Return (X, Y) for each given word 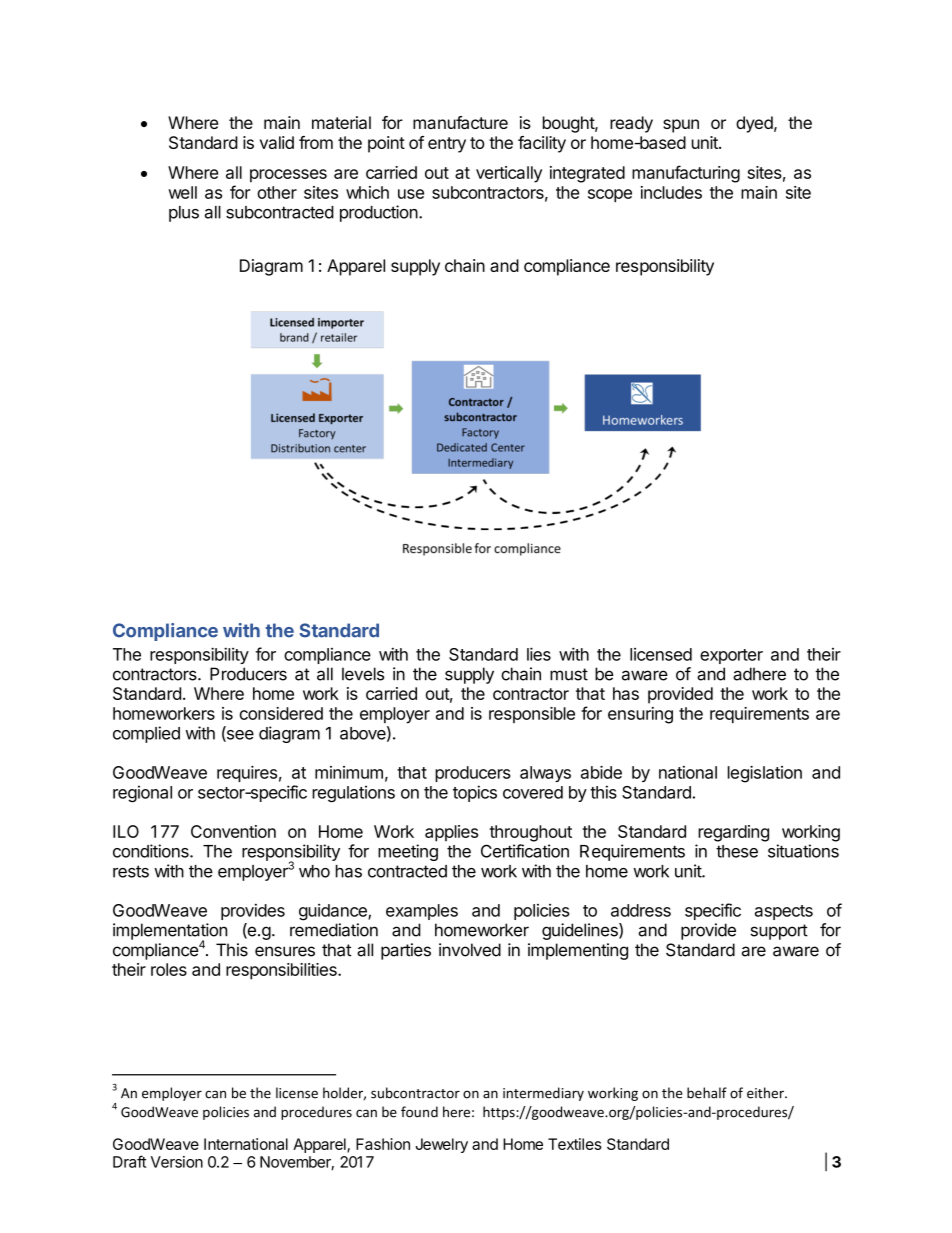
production (379, 213)
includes (671, 192)
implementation (170, 932)
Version (177, 1162)
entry (447, 145)
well (182, 192)
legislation (765, 774)
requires (247, 774)
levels (363, 674)
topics (475, 793)
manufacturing (686, 174)
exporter (731, 656)
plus (184, 214)
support (779, 932)
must (569, 674)
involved (470, 950)
